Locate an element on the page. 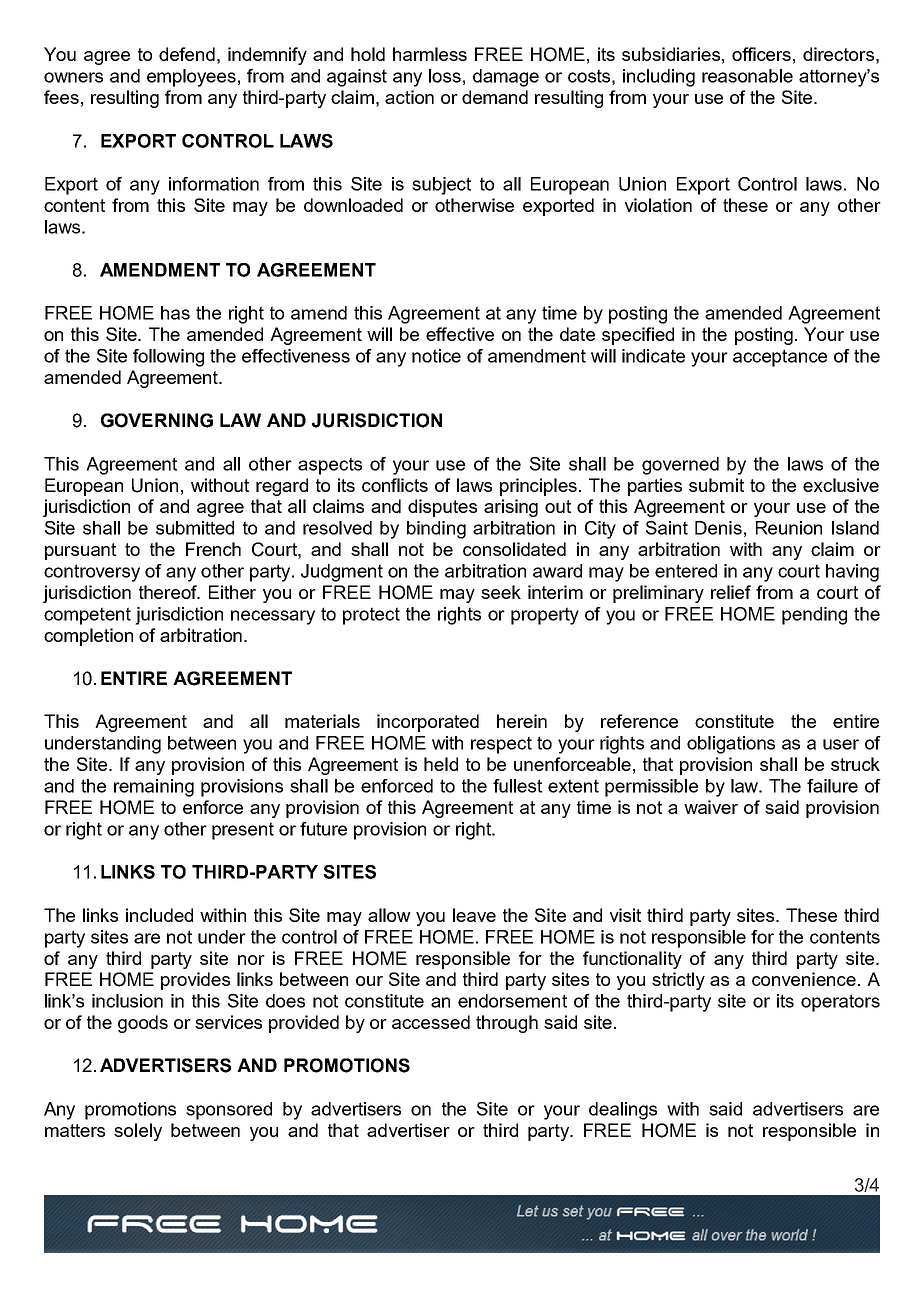 The width and height of the image is (924, 1308). waiver is located at coordinates (711, 807).
